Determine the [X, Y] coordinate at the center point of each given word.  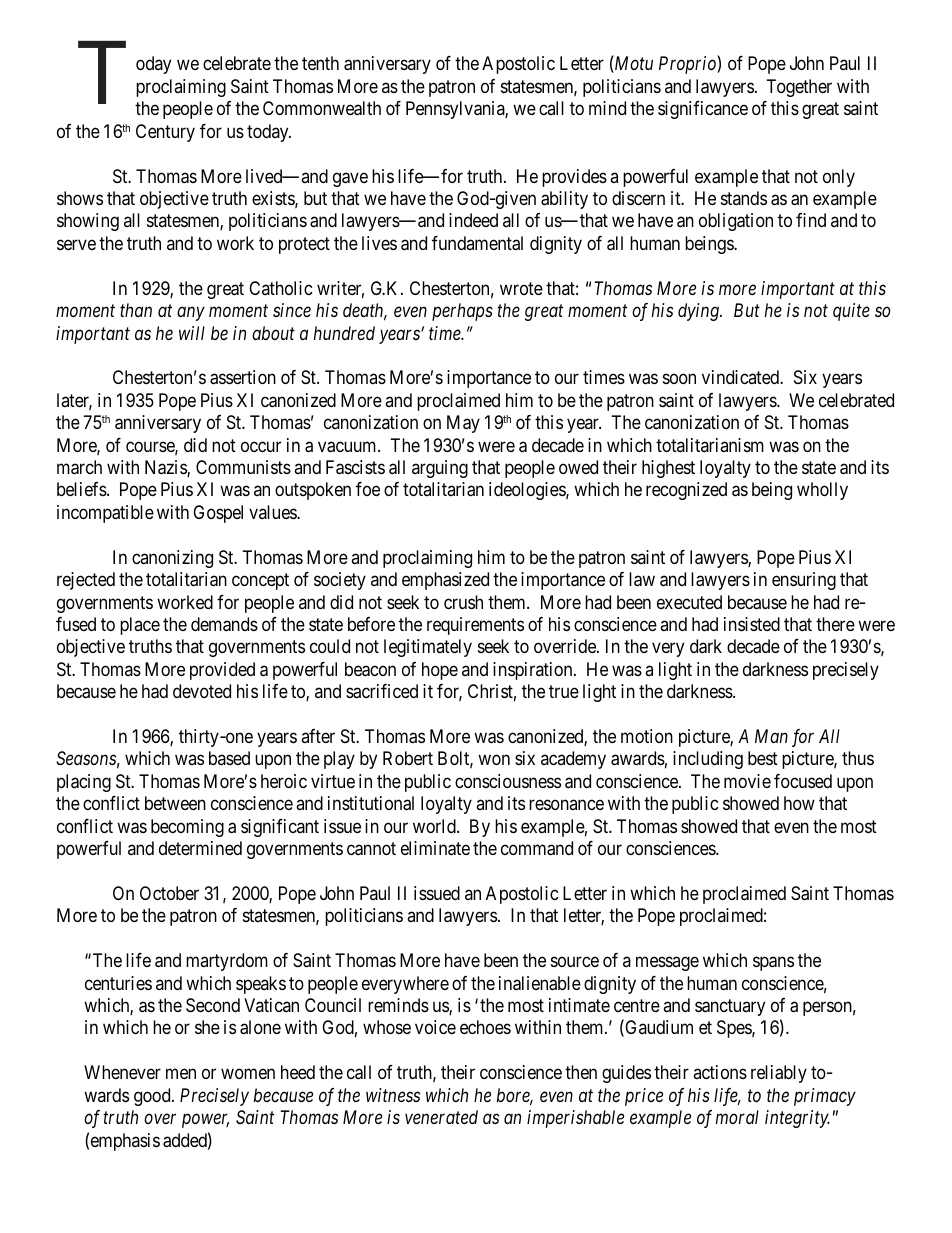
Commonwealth [322, 108]
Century [165, 133]
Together [799, 88]
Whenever [122, 1072]
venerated [441, 1117]
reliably [779, 1074]
